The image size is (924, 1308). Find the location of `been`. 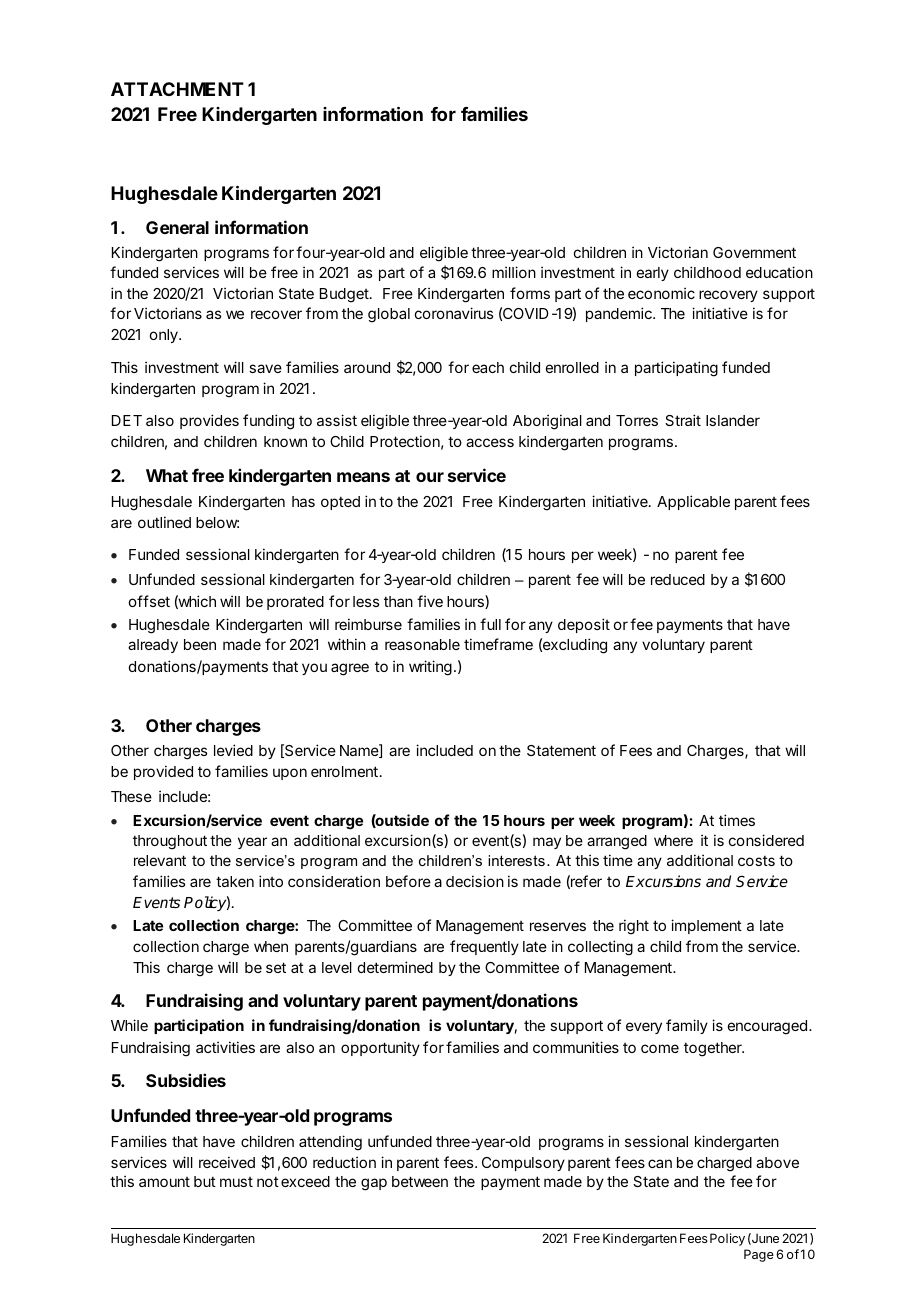

been is located at coordinates (200, 644).
